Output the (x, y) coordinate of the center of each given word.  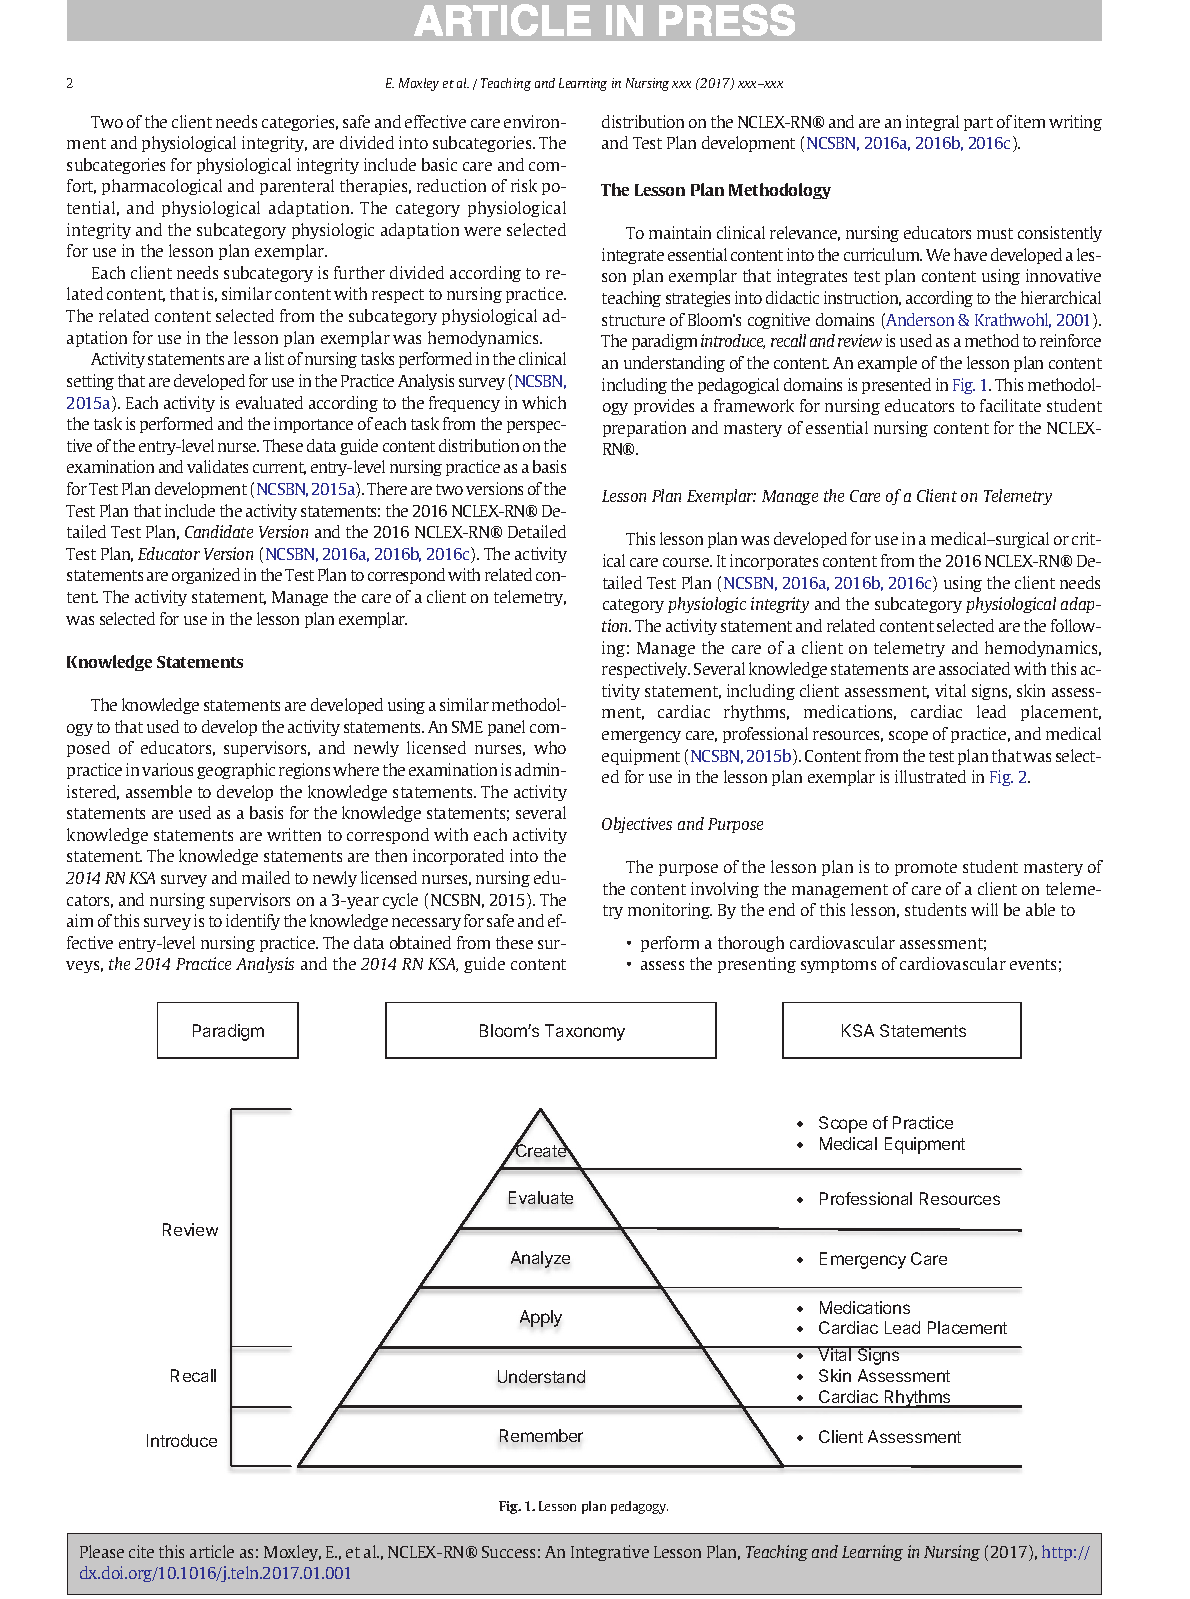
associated (974, 668)
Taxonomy (585, 1032)
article (212, 1551)
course (687, 562)
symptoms (838, 966)
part (978, 124)
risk (524, 185)
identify (253, 922)
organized (206, 576)
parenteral (297, 187)
